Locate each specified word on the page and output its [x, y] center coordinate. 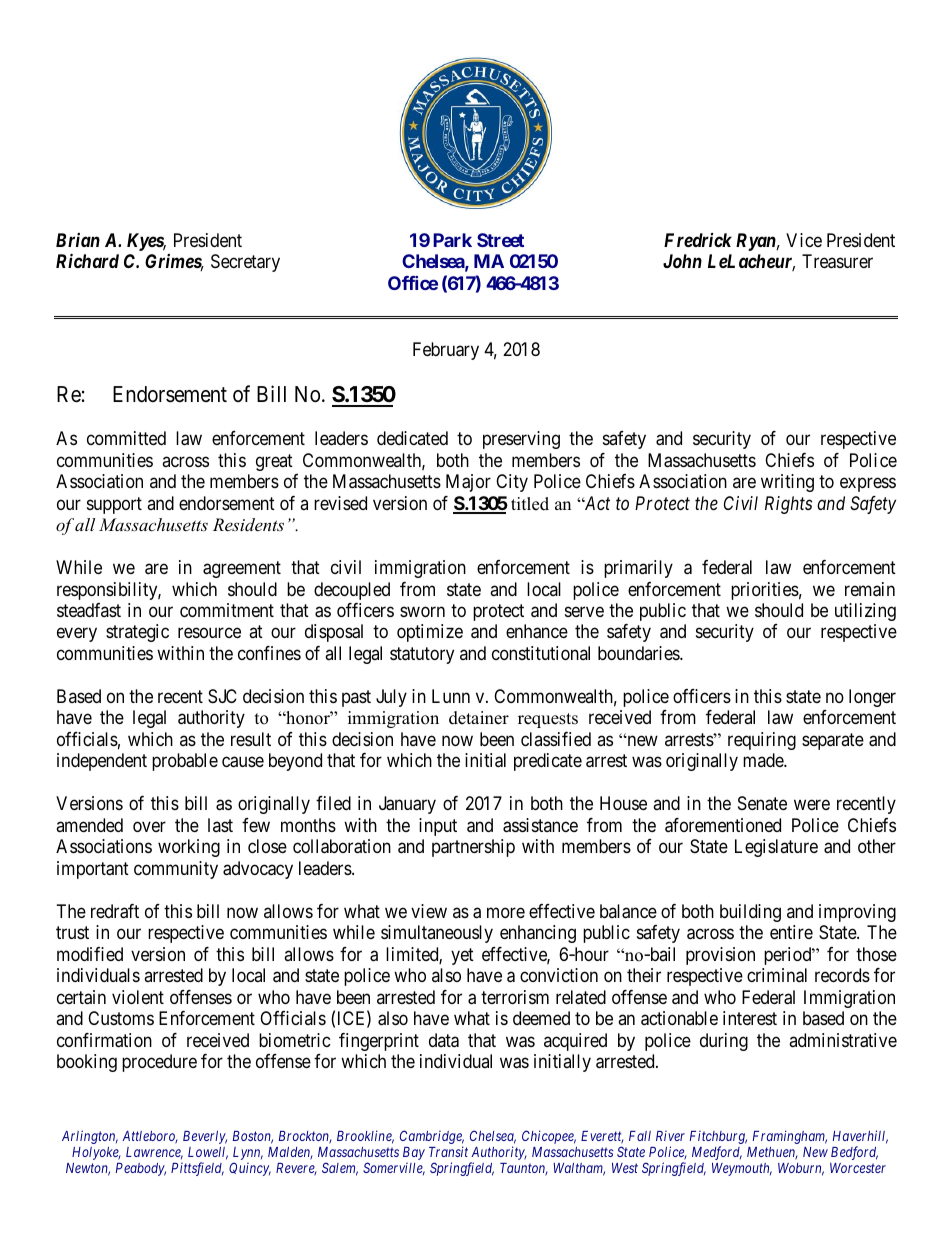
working [189, 848]
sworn [422, 611]
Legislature [776, 848]
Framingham [790, 1137]
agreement [242, 569]
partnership [473, 848]
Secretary [245, 263]
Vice [804, 240]
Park [452, 240]
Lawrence [154, 1153]
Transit [448, 1151]
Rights [788, 505]
